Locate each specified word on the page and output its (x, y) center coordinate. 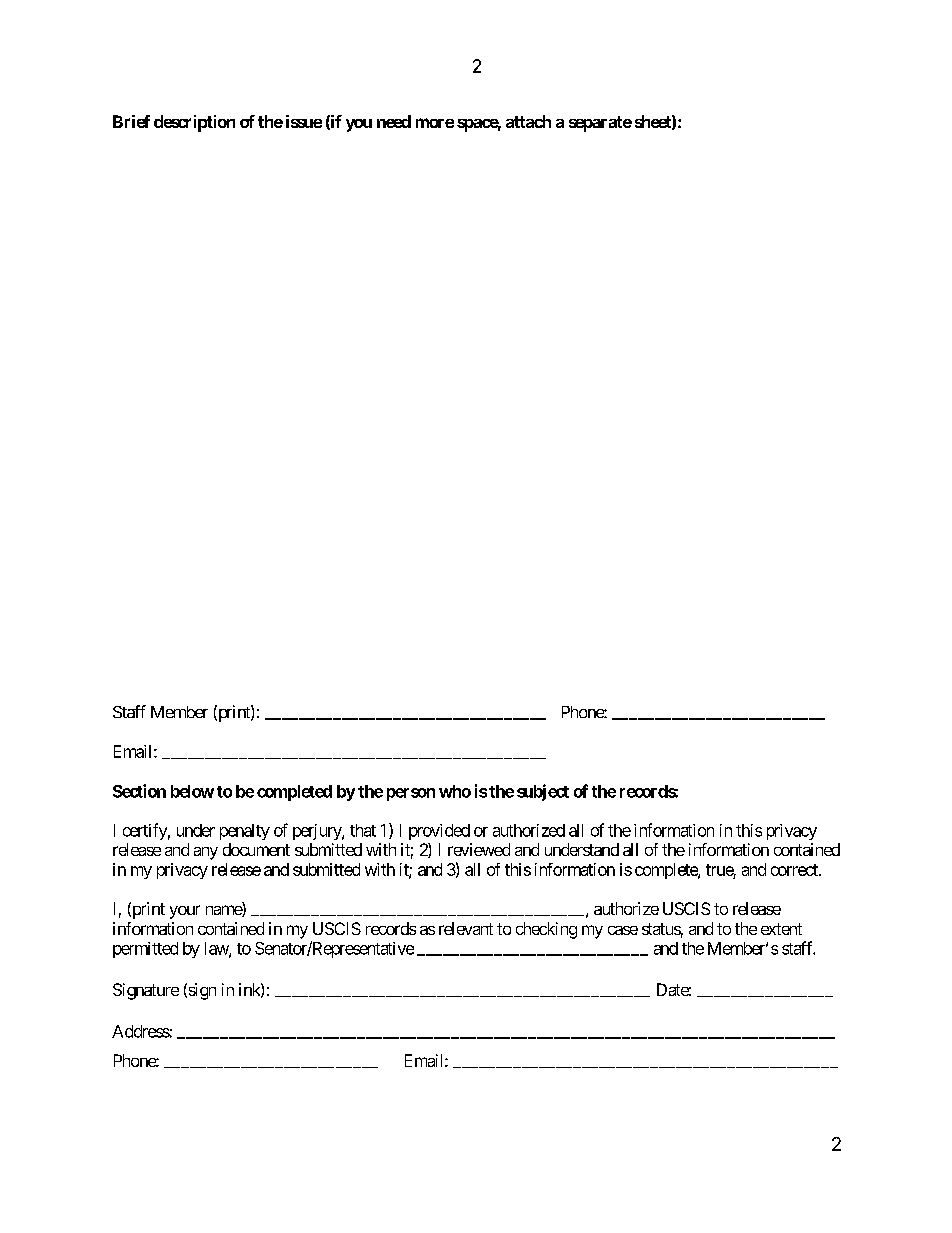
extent (781, 929)
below (192, 791)
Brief (131, 121)
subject (543, 792)
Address (141, 1031)
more (435, 123)
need (394, 121)
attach (528, 121)
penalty (245, 832)
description (194, 123)
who (455, 791)
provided (439, 832)
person (411, 794)
